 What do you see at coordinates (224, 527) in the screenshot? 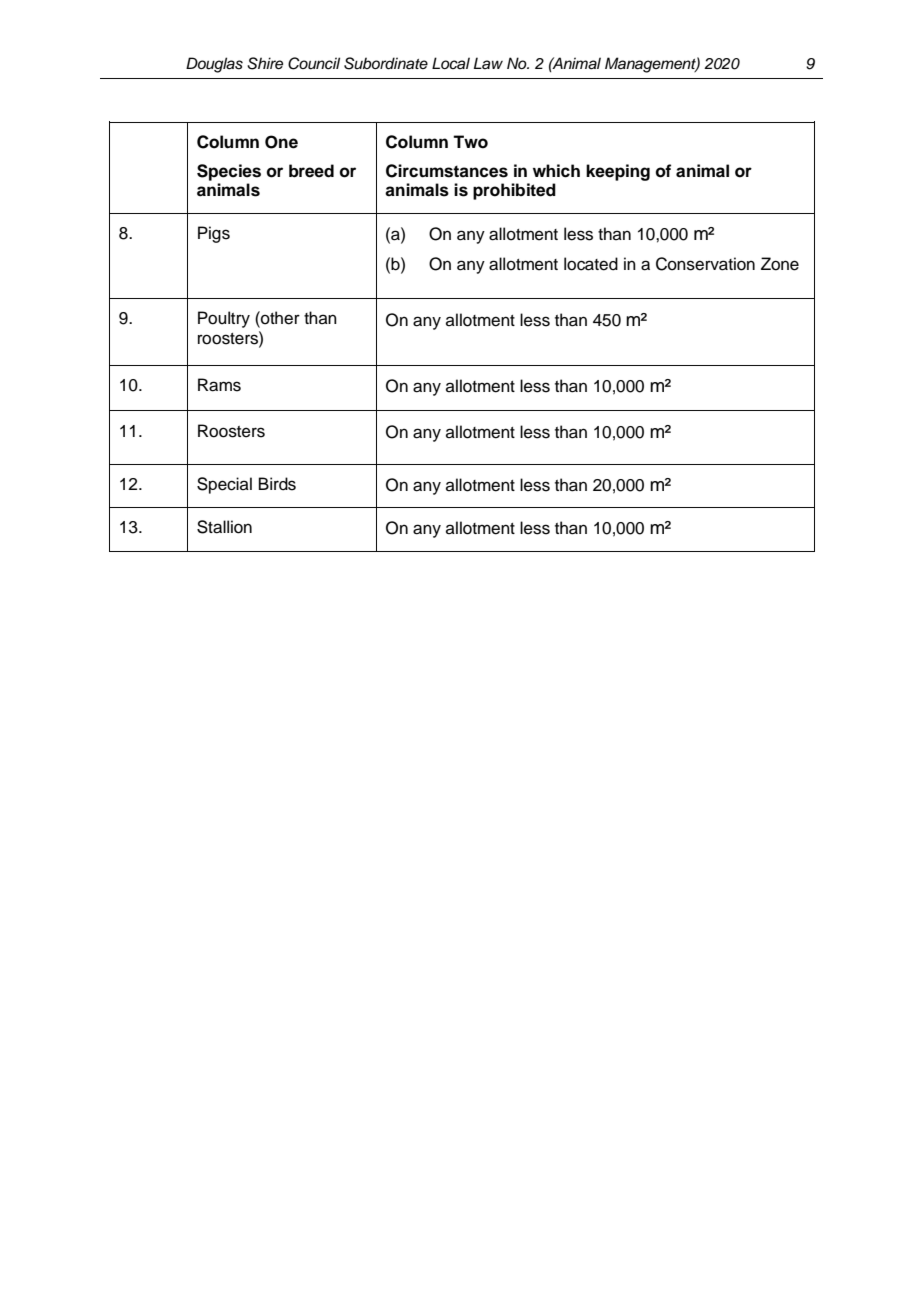
I see `Stallion` at bounding box center [224, 527].
